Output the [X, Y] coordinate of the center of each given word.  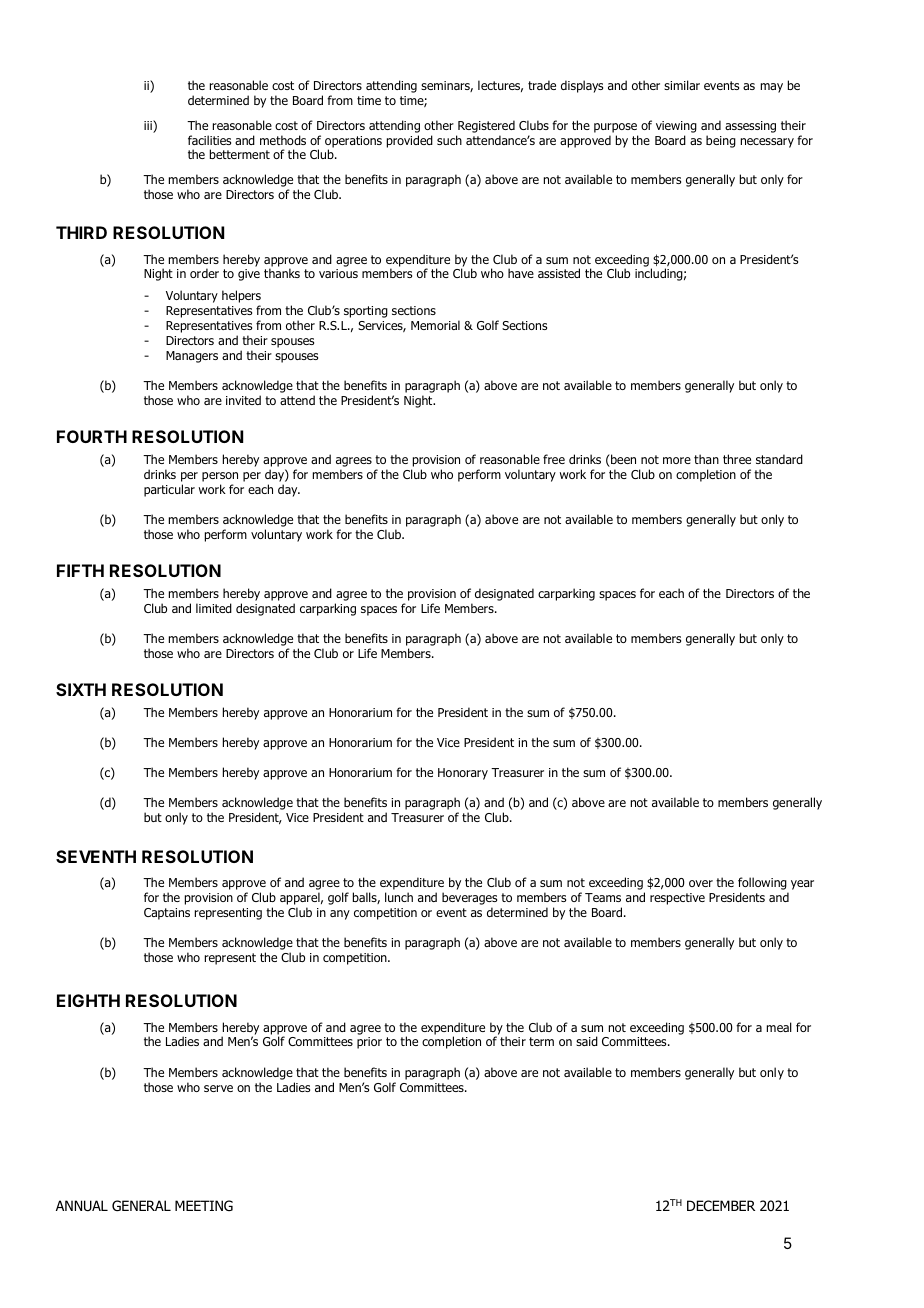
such [449, 140]
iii [149, 126]
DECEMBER [721, 1205]
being [721, 141]
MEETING [204, 1205]
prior [369, 1043]
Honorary [463, 774]
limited [214, 608]
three [737, 459]
